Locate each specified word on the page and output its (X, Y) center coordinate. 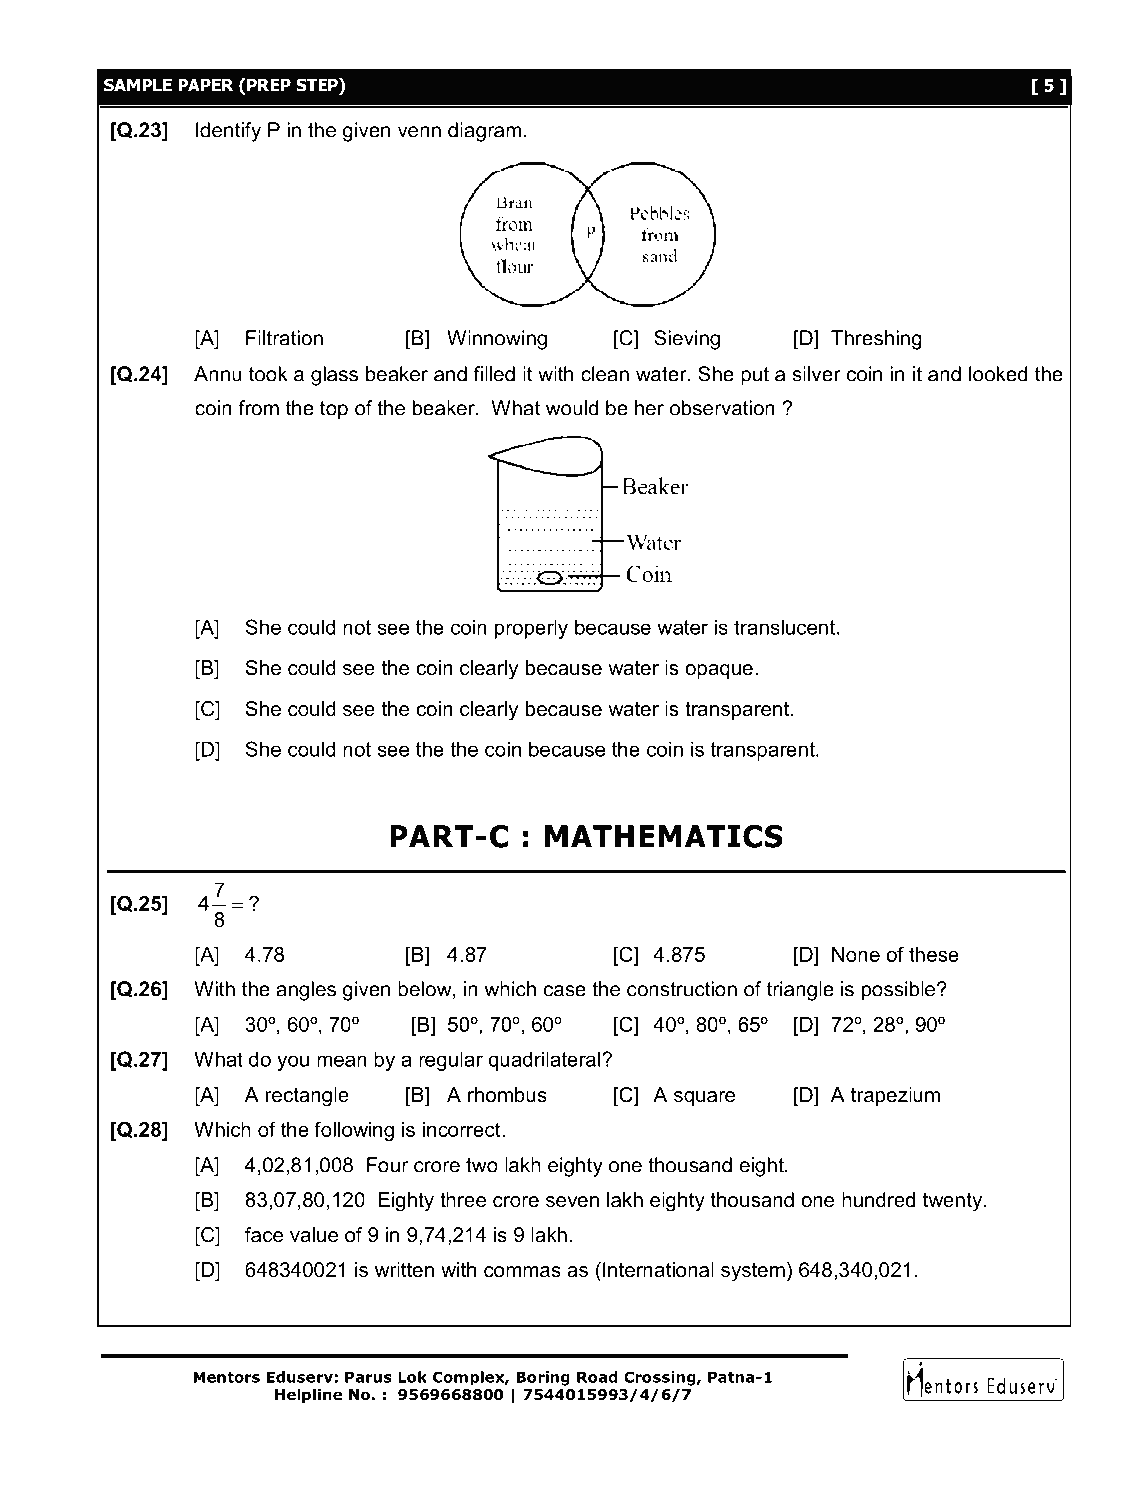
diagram (484, 132)
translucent (784, 627)
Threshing (876, 340)
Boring (543, 1378)
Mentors (227, 1377)
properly (531, 629)
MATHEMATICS (664, 836)
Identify (228, 132)
